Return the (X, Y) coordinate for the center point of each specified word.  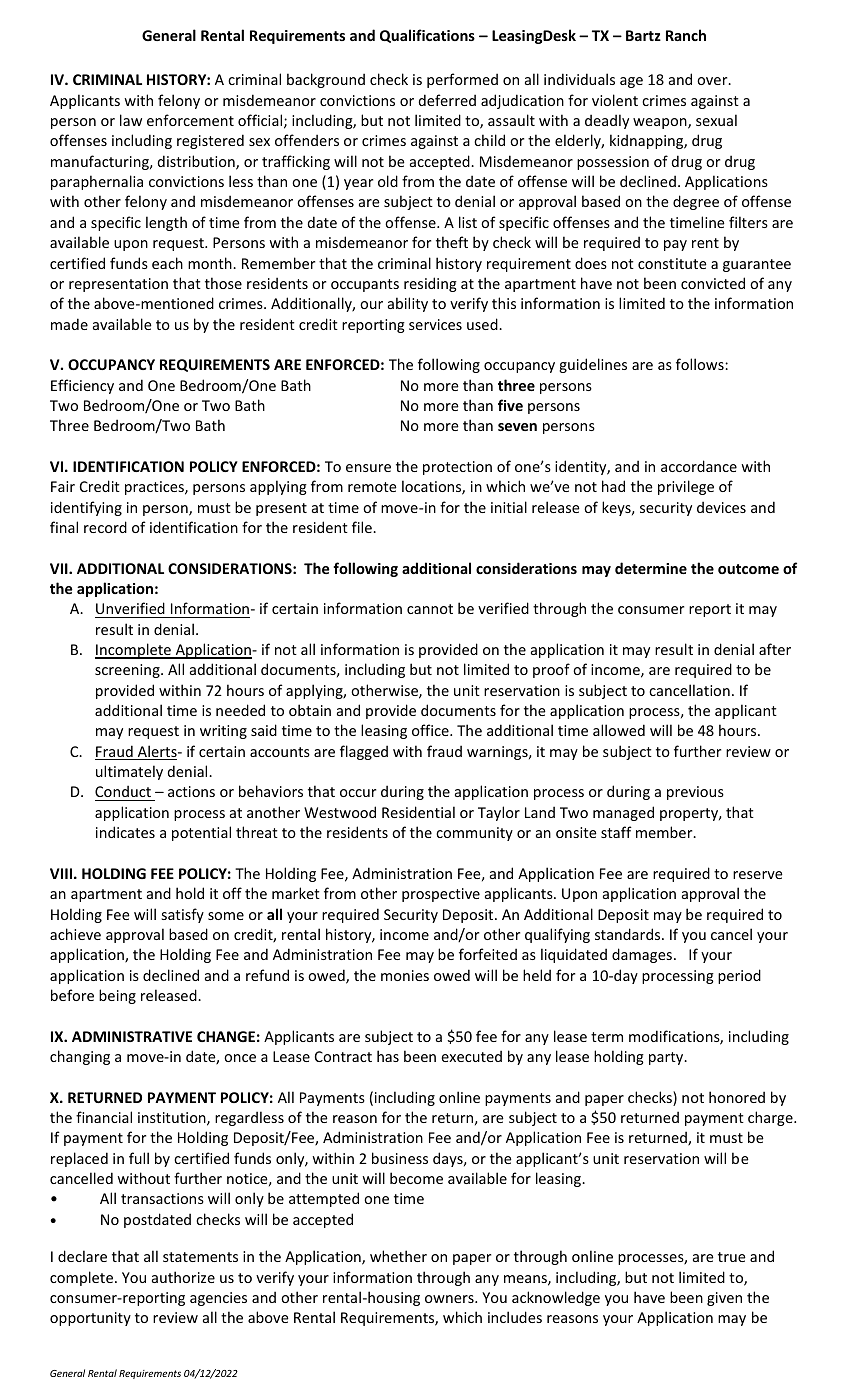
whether (398, 1256)
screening (128, 671)
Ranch (686, 35)
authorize (183, 1277)
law (131, 120)
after (775, 649)
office (431, 730)
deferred (447, 100)
